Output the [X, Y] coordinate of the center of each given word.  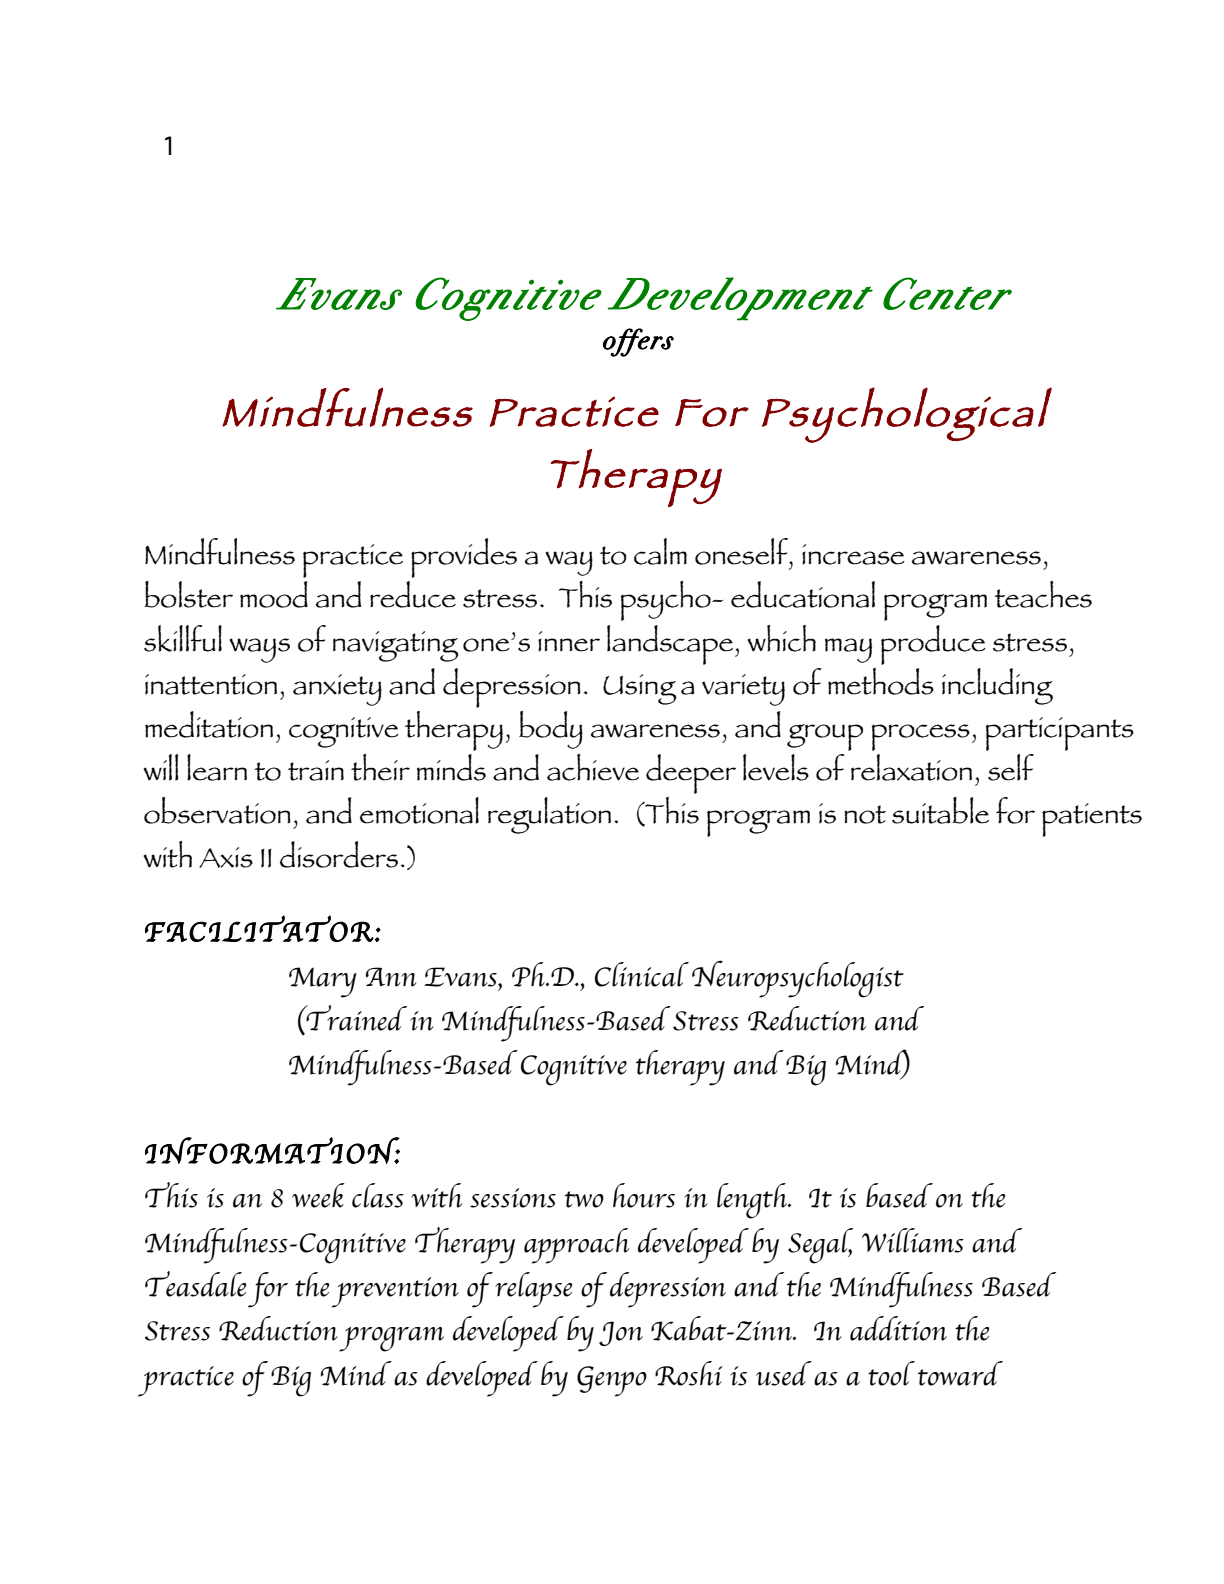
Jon [621, 1333]
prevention [395, 1292]
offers [638, 342]
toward [960, 1373]
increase [853, 554]
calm [660, 551]
